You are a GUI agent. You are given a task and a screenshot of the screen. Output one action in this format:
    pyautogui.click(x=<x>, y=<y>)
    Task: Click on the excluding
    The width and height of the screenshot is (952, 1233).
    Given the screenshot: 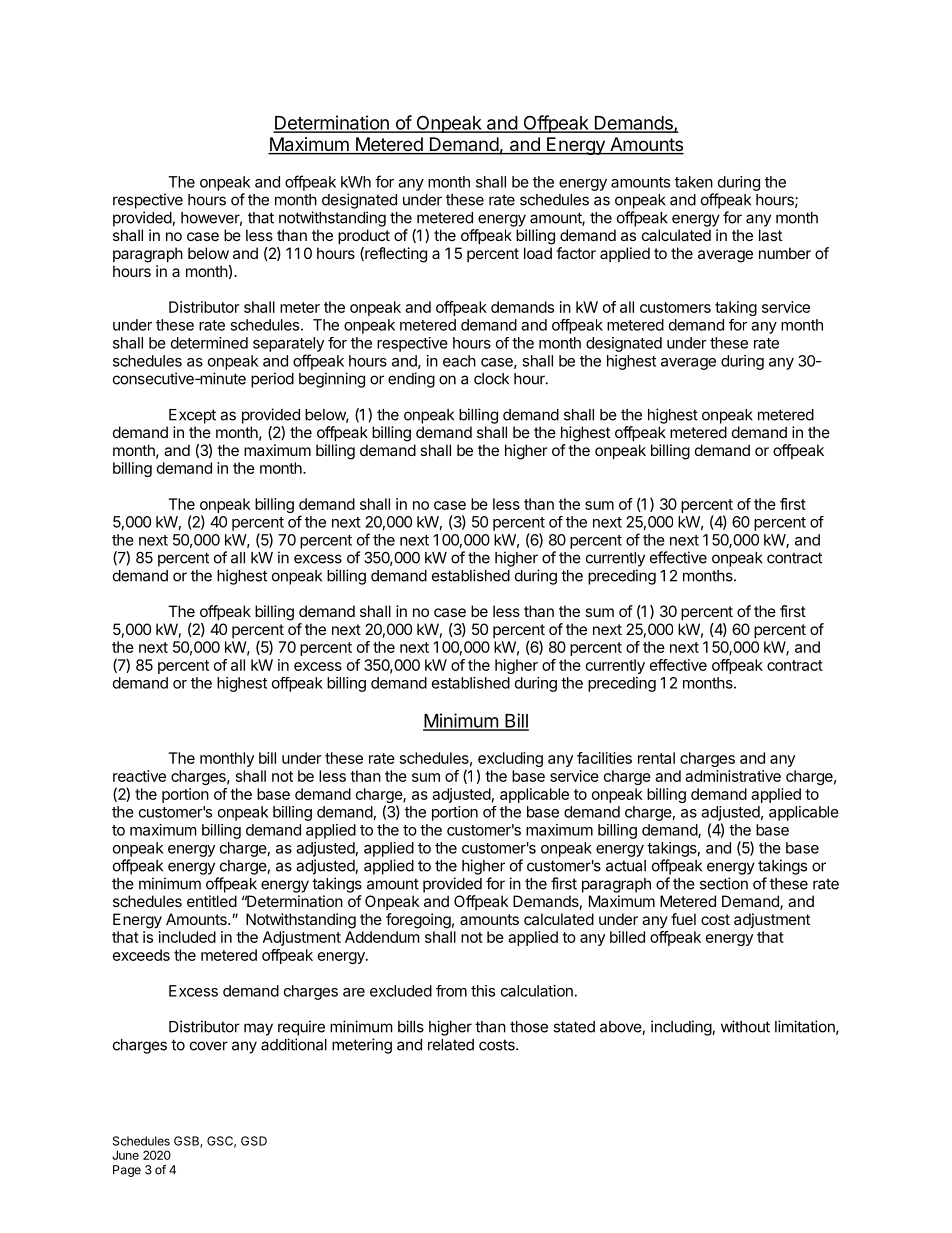 What is the action you would take?
    pyautogui.click(x=510, y=761)
